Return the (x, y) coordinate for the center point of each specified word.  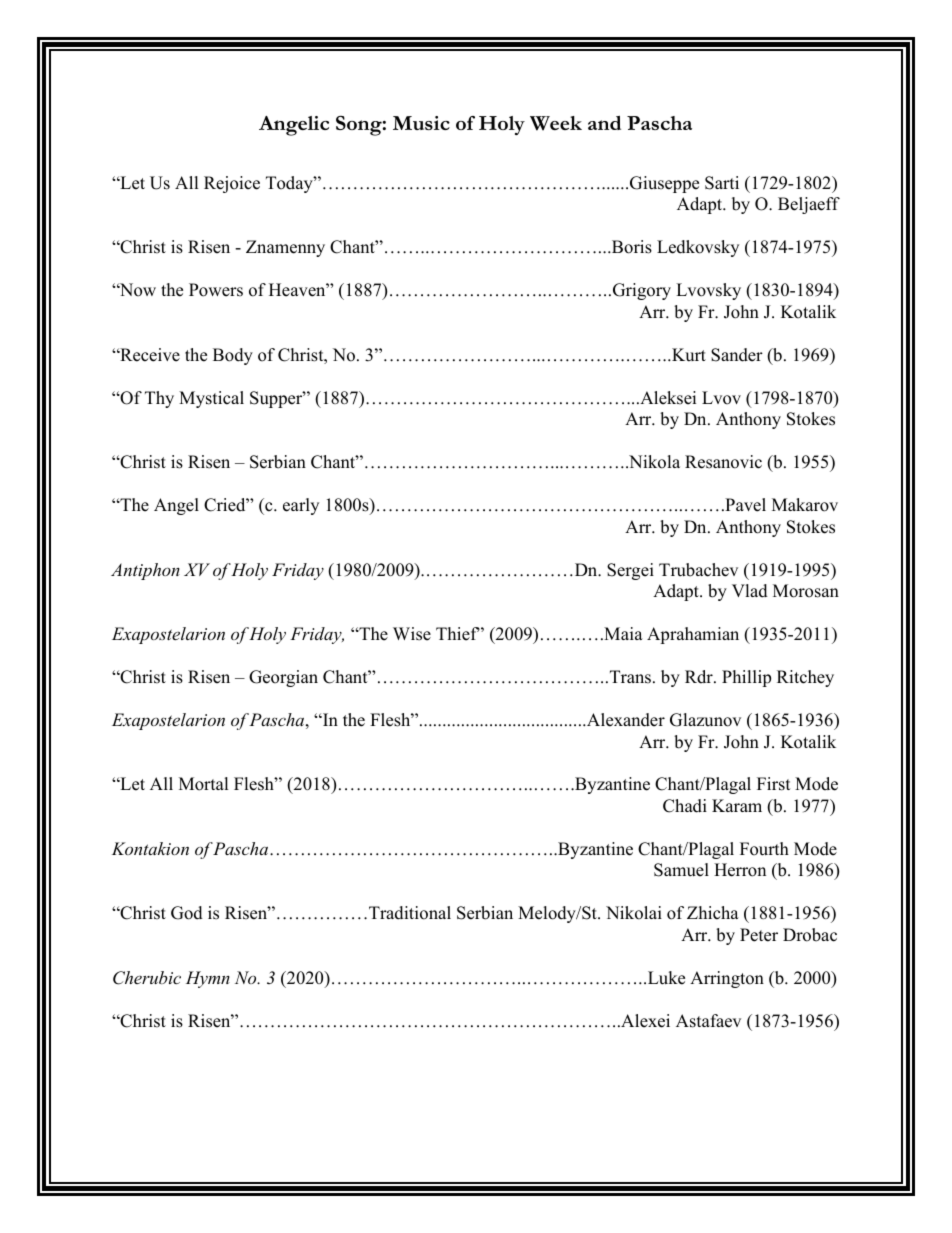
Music (421, 123)
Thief (458, 634)
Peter (759, 935)
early (301, 506)
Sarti (722, 183)
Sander (737, 355)
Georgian (283, 678)
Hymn (208, 979)
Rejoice (232, 184)
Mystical (211, 399)
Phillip (746, 678)
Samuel (681, 870)
